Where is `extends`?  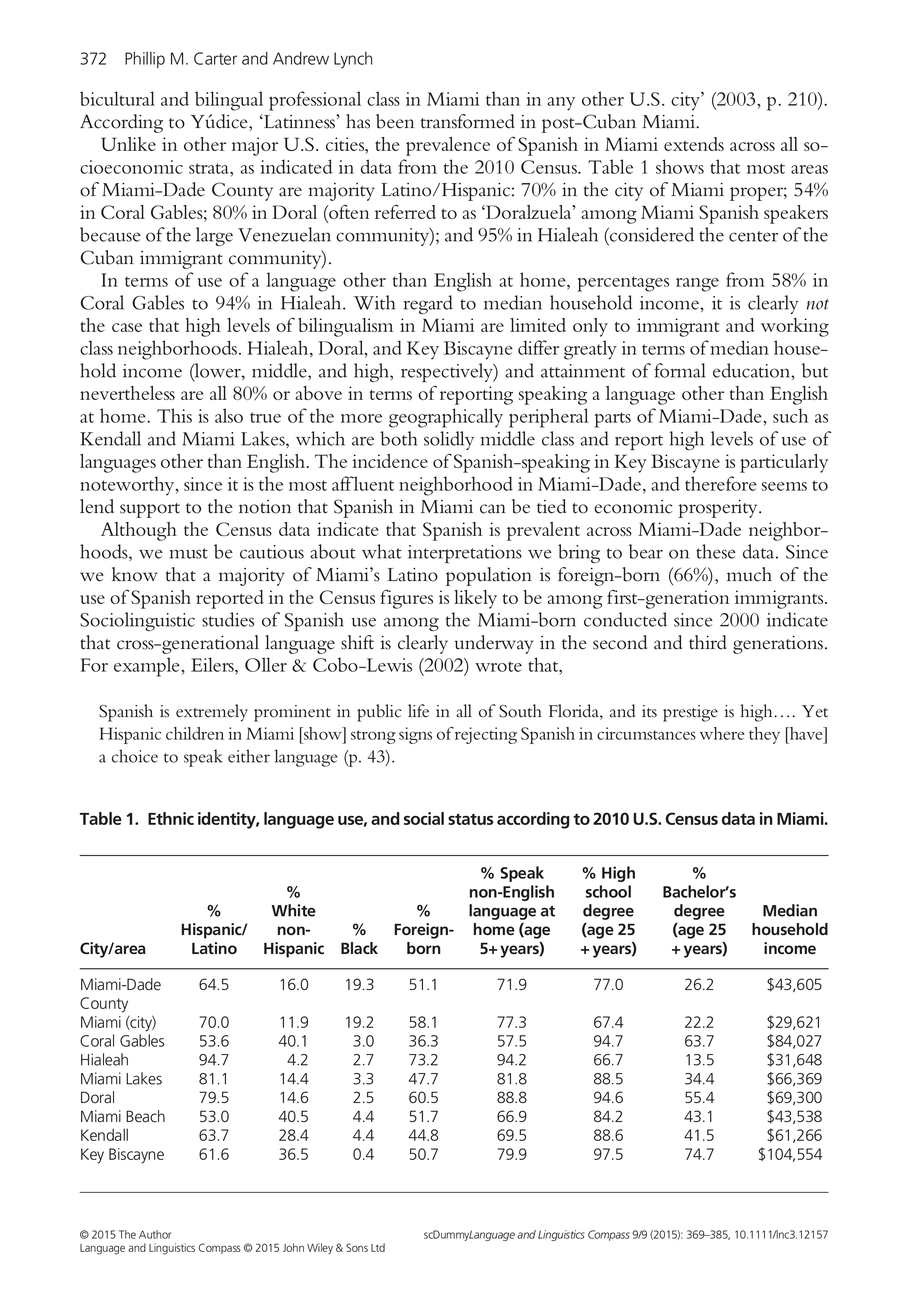 extends is located at coordinates (694, 144).
